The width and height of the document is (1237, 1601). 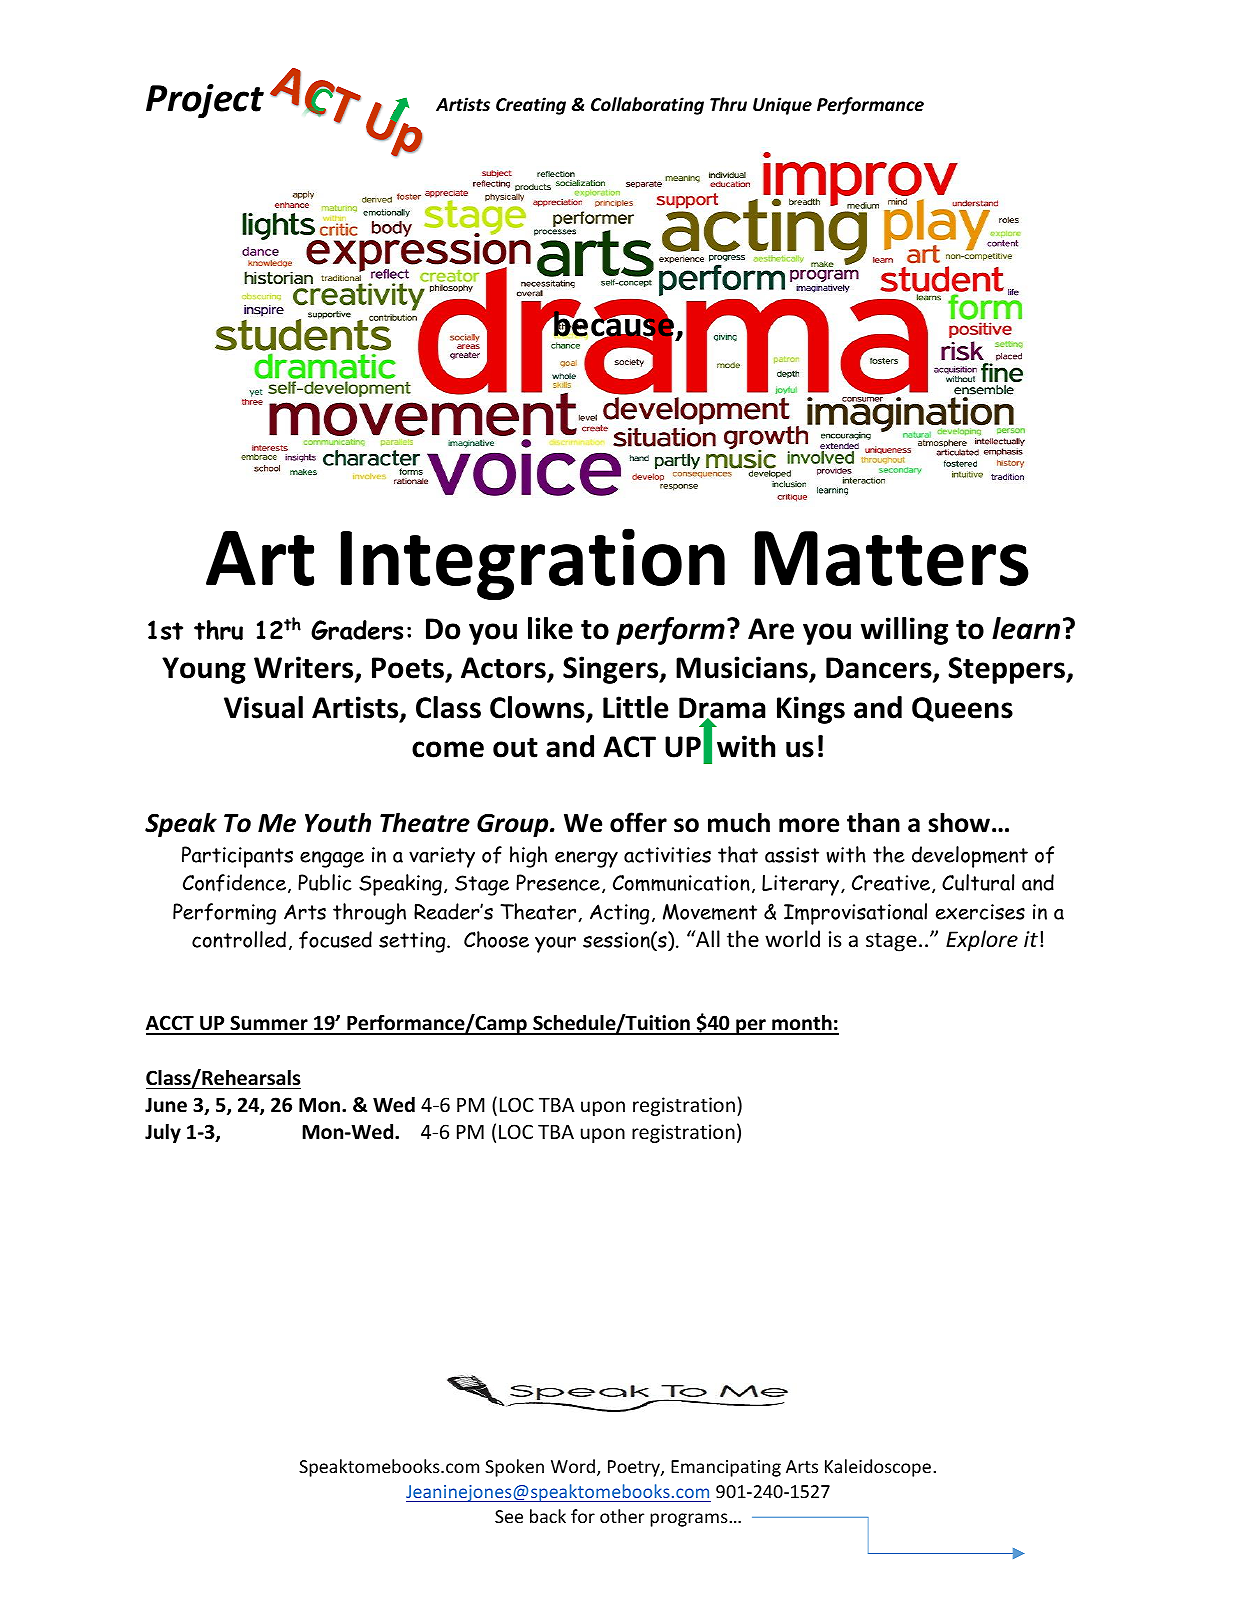 I want to click on Kaleidoscope, so click(x=878, y=1468).
